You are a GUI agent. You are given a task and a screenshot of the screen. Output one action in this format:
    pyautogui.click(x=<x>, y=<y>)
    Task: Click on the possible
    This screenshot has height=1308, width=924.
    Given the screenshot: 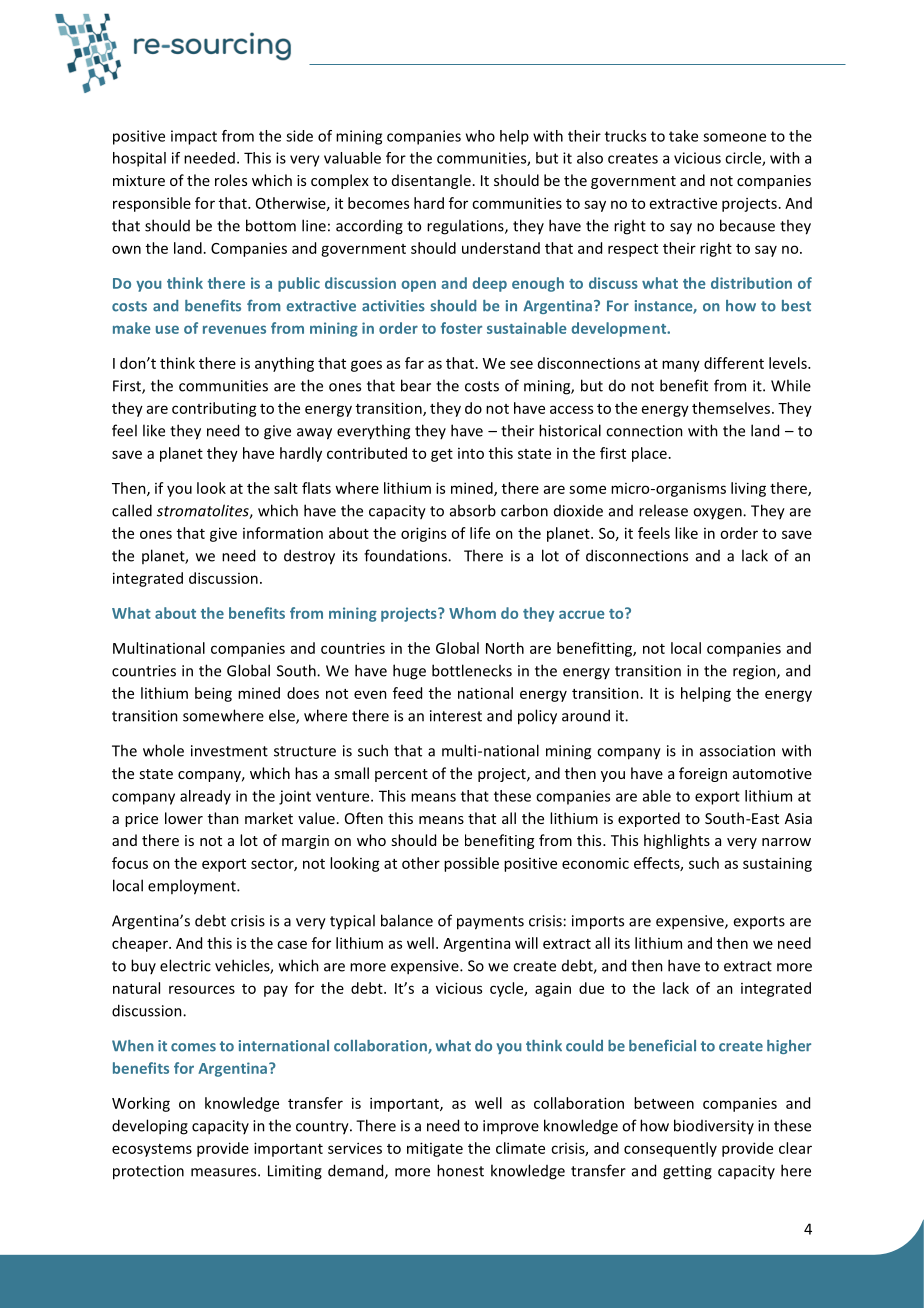 What is the action you would take?
    pyautogui.click(x=471, y=864)
